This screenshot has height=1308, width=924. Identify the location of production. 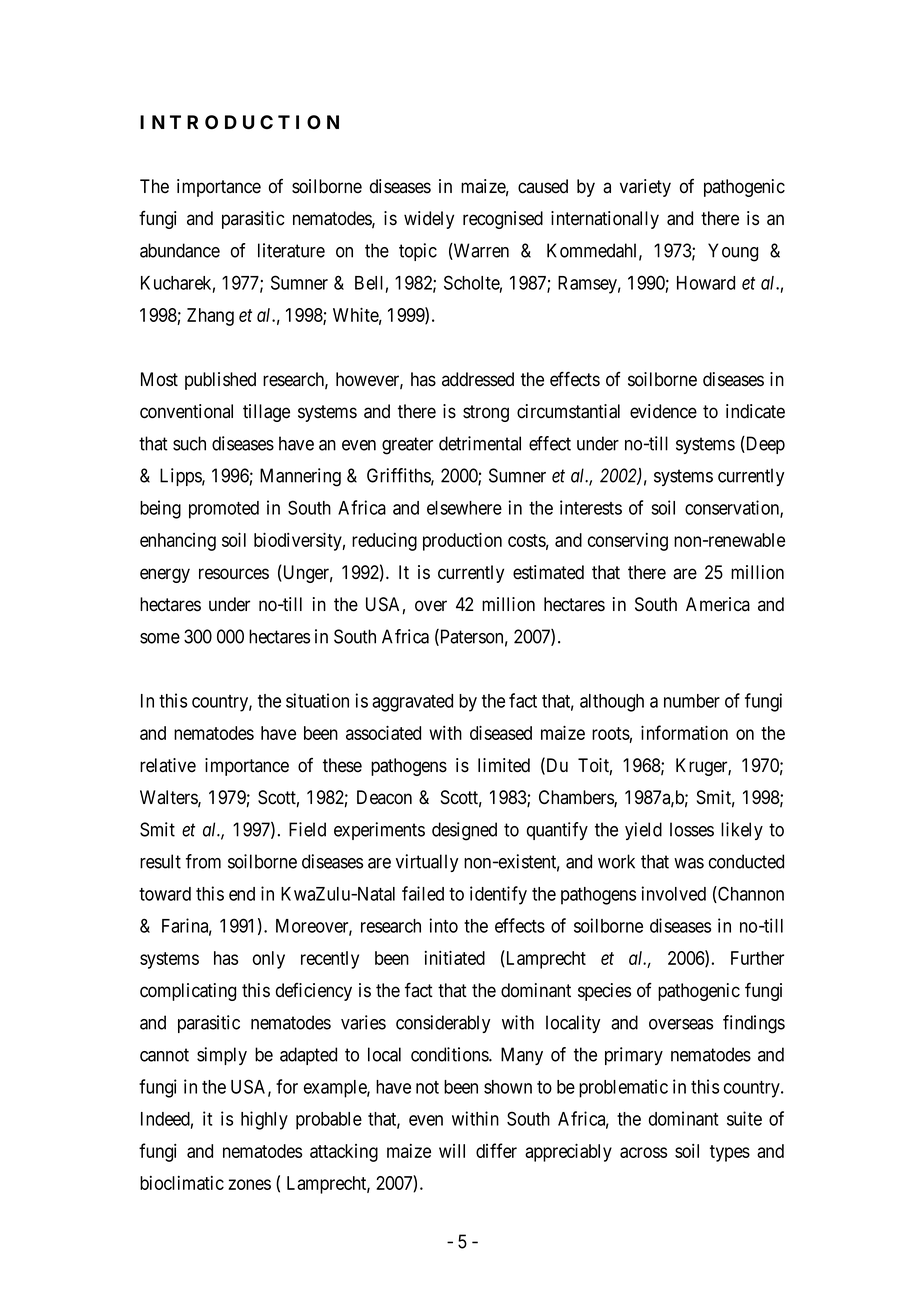
(462, 541).
